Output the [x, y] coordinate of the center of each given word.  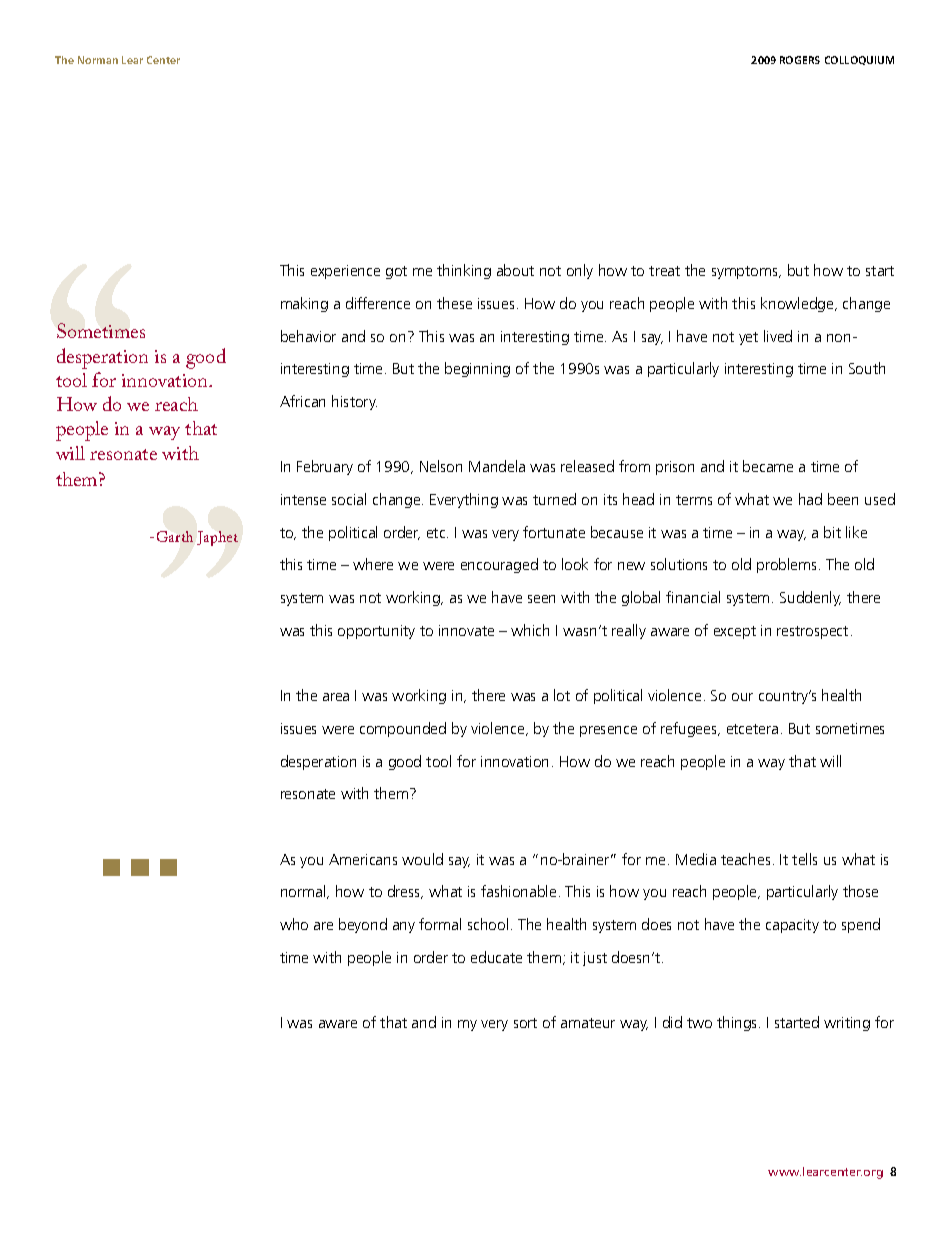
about [515, 270]
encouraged [499, 565]
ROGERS [800, 60]
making [304, 304]
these [454, 303]
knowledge [798, 304]
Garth [175, 536]
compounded [403, 729]
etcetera [752, 729]
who [294, 924]
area [336, 697]
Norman [98, 60]
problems [788, 565]
